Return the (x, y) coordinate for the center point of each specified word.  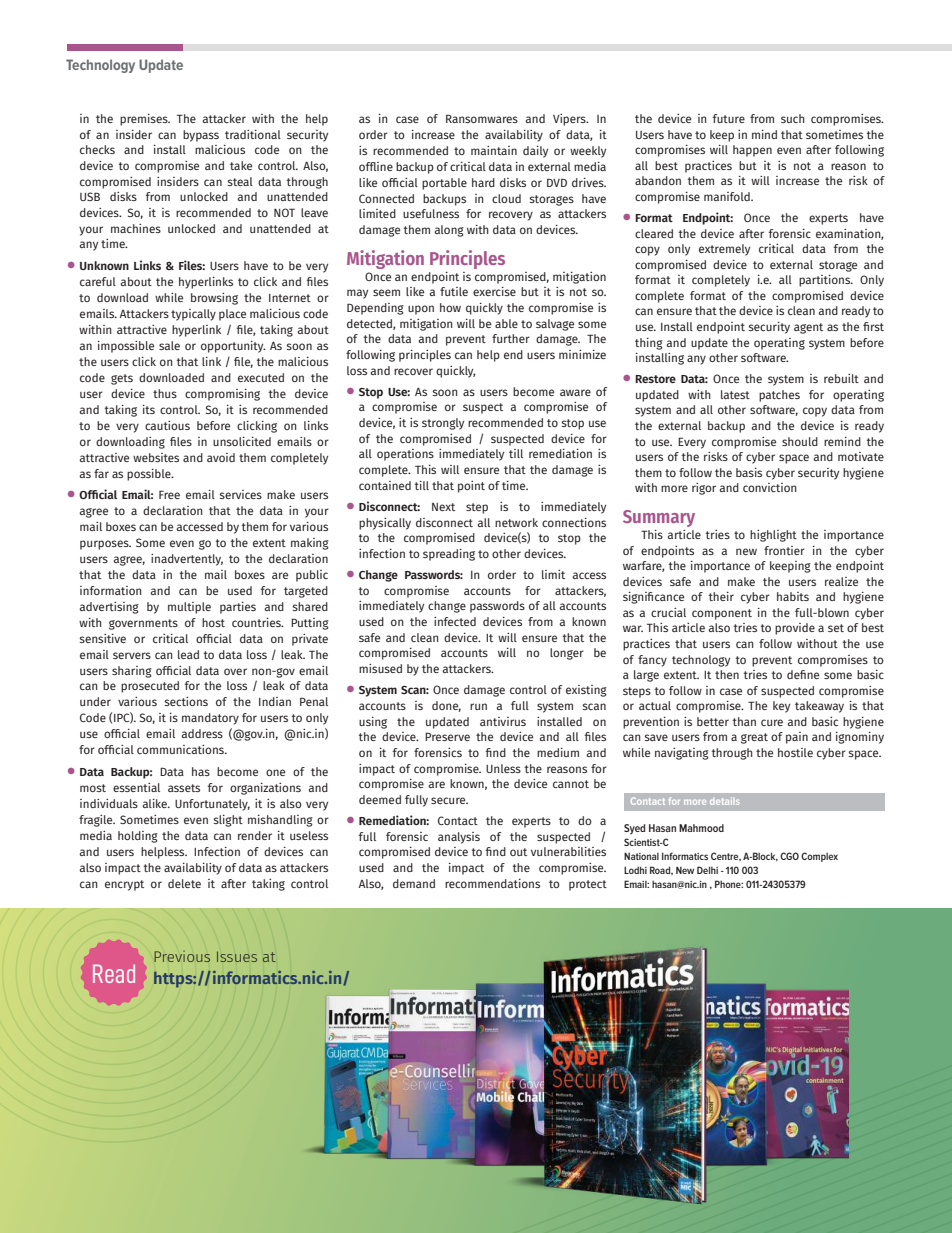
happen (752, 151)
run (478, 706)
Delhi (707, 870)
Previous (182, 956)
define (803, 674)
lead (188, 654)
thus (165, 393)
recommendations (492, 883)
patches (779, 396)
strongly (443, 424)
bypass (201, 136)
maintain (494, 150)
